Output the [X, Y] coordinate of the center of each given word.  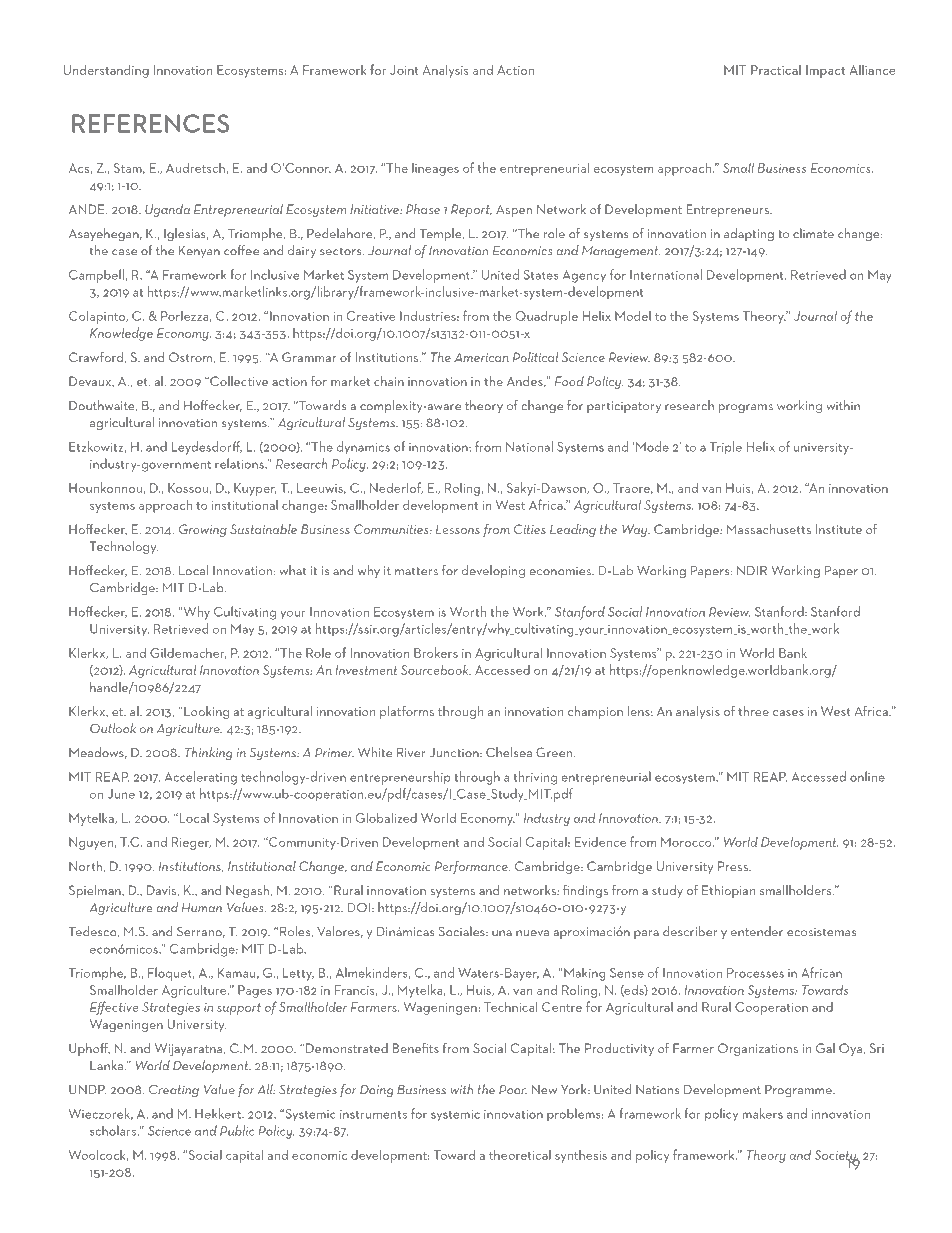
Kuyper [255, 489]
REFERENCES [150, 123]
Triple [726, 448]
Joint [404, 70]
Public [237, 1130]
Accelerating [201, 778]
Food [569, 381]
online [867, 776]
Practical [776, 69]
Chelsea [509, 752]
